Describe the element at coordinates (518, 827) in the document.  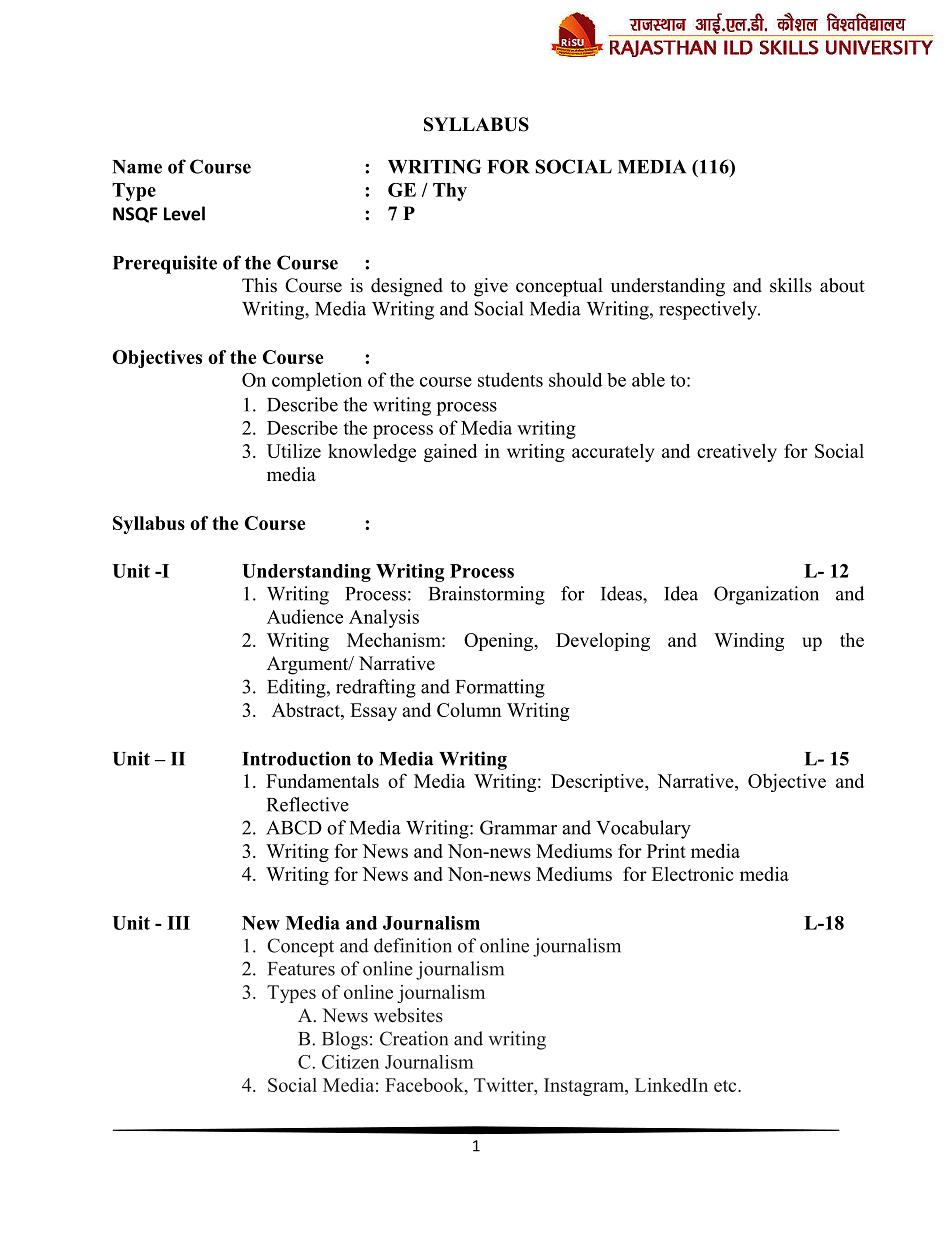
I see `Grammar` at that location.
